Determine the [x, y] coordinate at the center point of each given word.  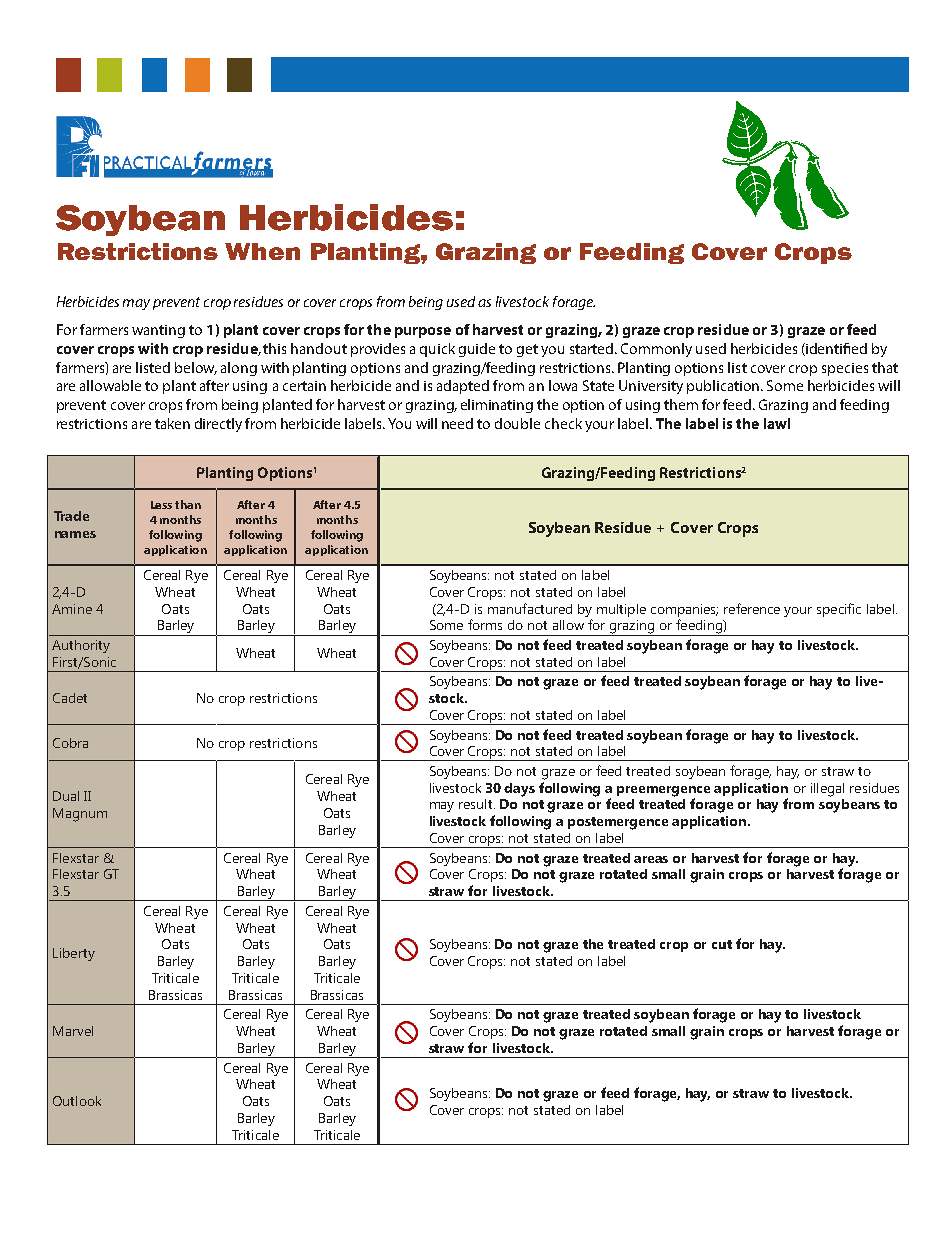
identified [835, 349]
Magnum [80, 815]
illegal [827, 790]
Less [161, 505]
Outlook [77, 1101]
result [477, 804]
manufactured [530, 608]
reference [752, 608]
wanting [158, 331]
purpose [423, 332]
